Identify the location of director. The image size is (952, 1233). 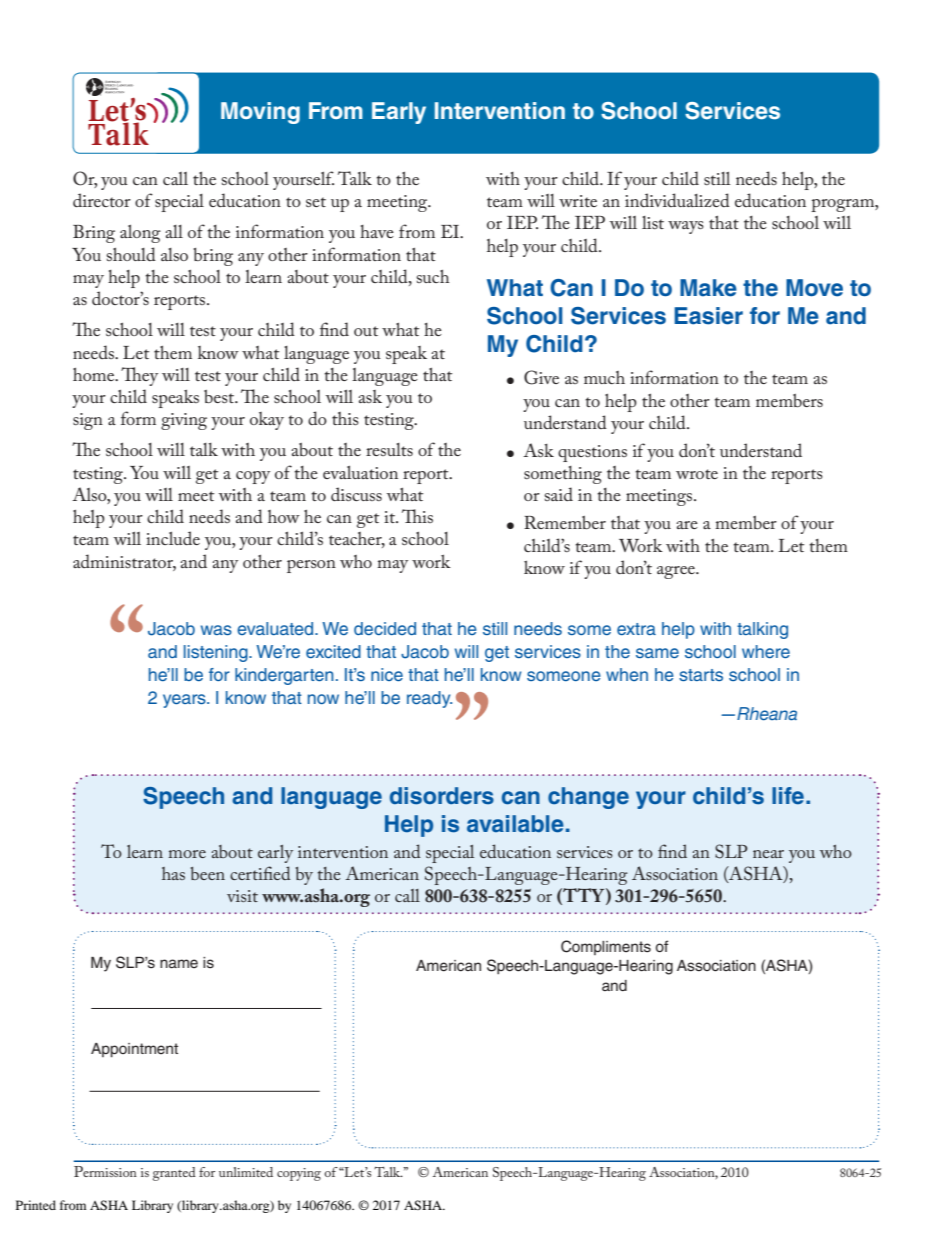
(102, 200).
